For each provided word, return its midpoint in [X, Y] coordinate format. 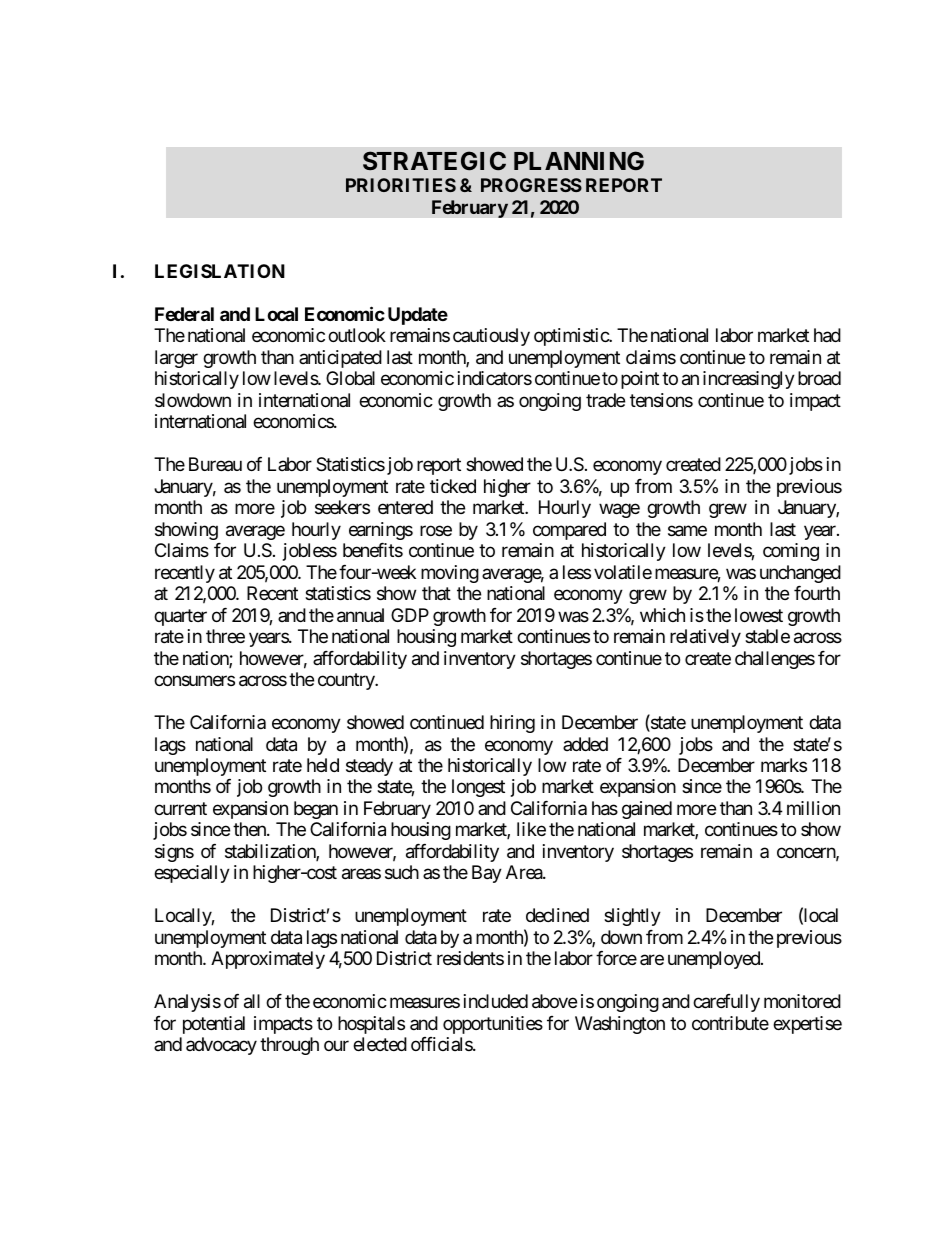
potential [214, 1025]
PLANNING [579, 160]
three [225, 636]
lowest [759, 615]
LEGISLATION [220, 271]
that [436, 593]
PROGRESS [531, 185]
